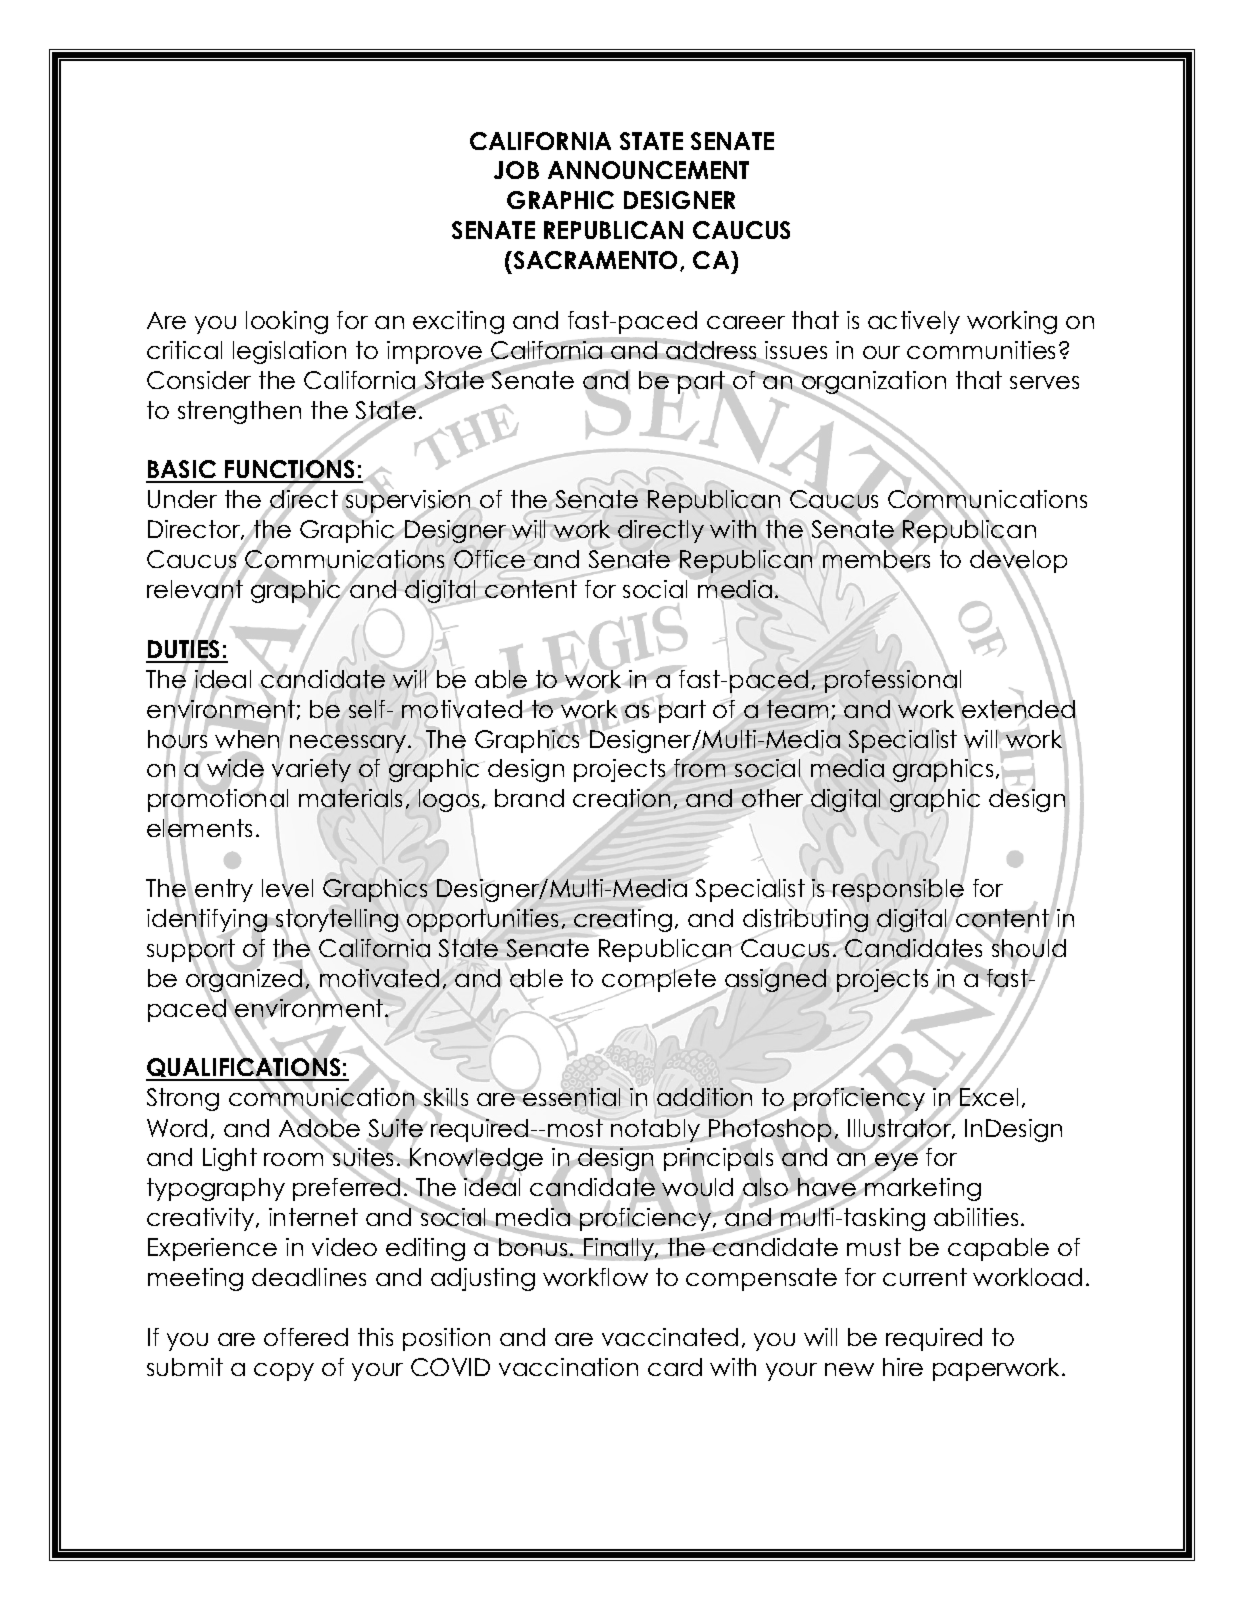 The height and width of the image is (1610, 1244). I want to click on from, so click(699, 768).
